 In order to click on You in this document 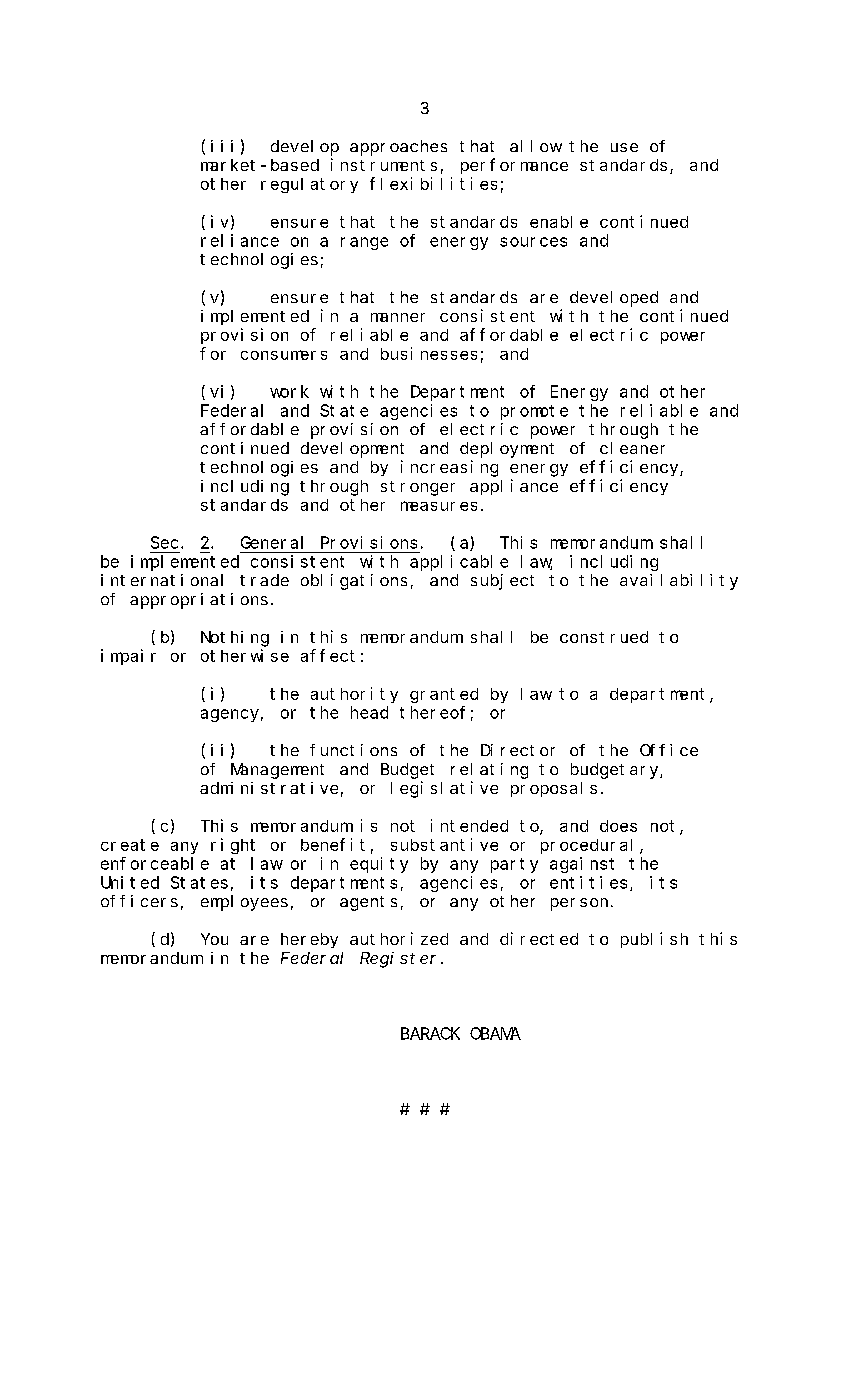, I will do `click(214, 939)`.
